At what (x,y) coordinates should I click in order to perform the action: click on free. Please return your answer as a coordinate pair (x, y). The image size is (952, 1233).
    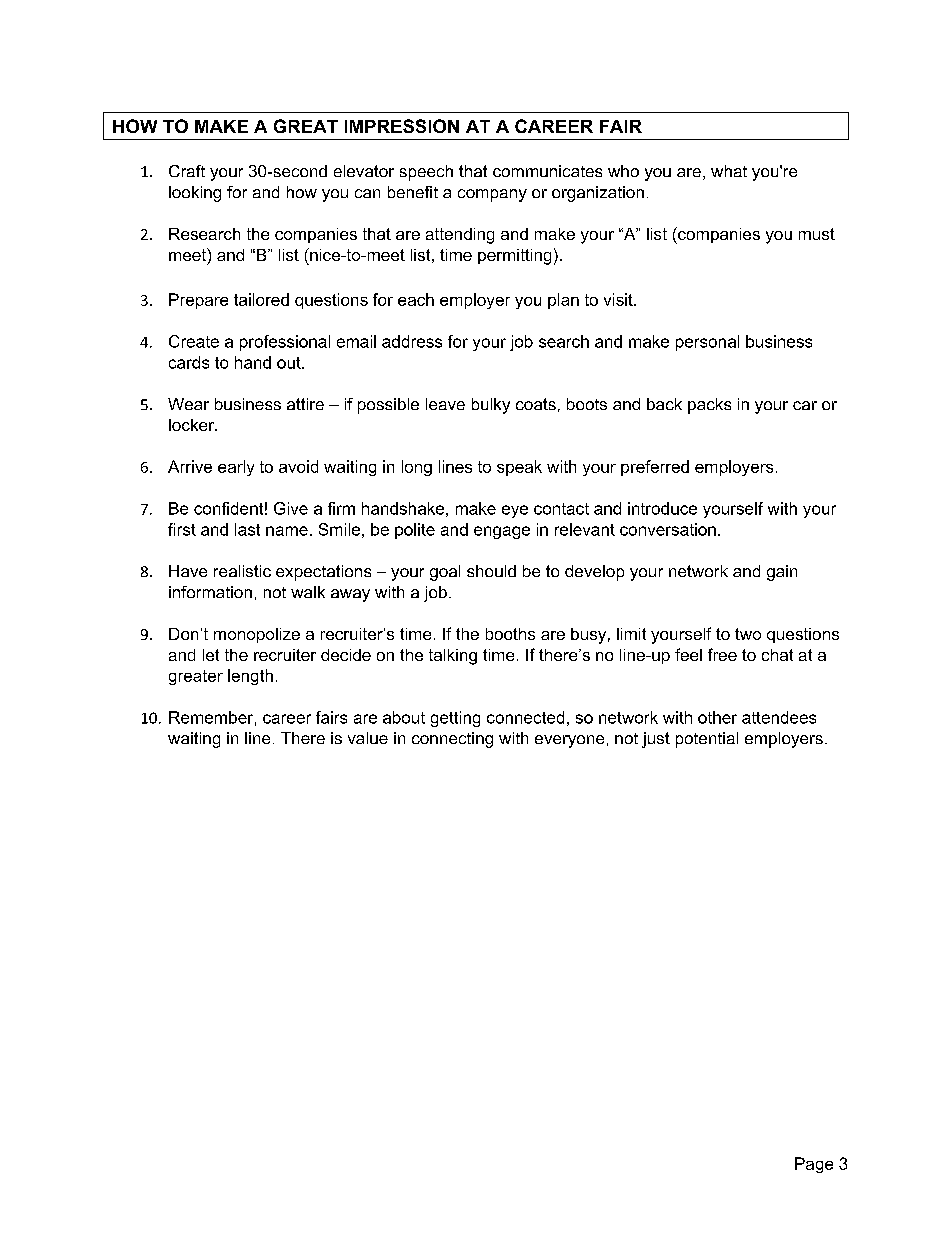
    Looking at the image, I should click on (722, 654).
